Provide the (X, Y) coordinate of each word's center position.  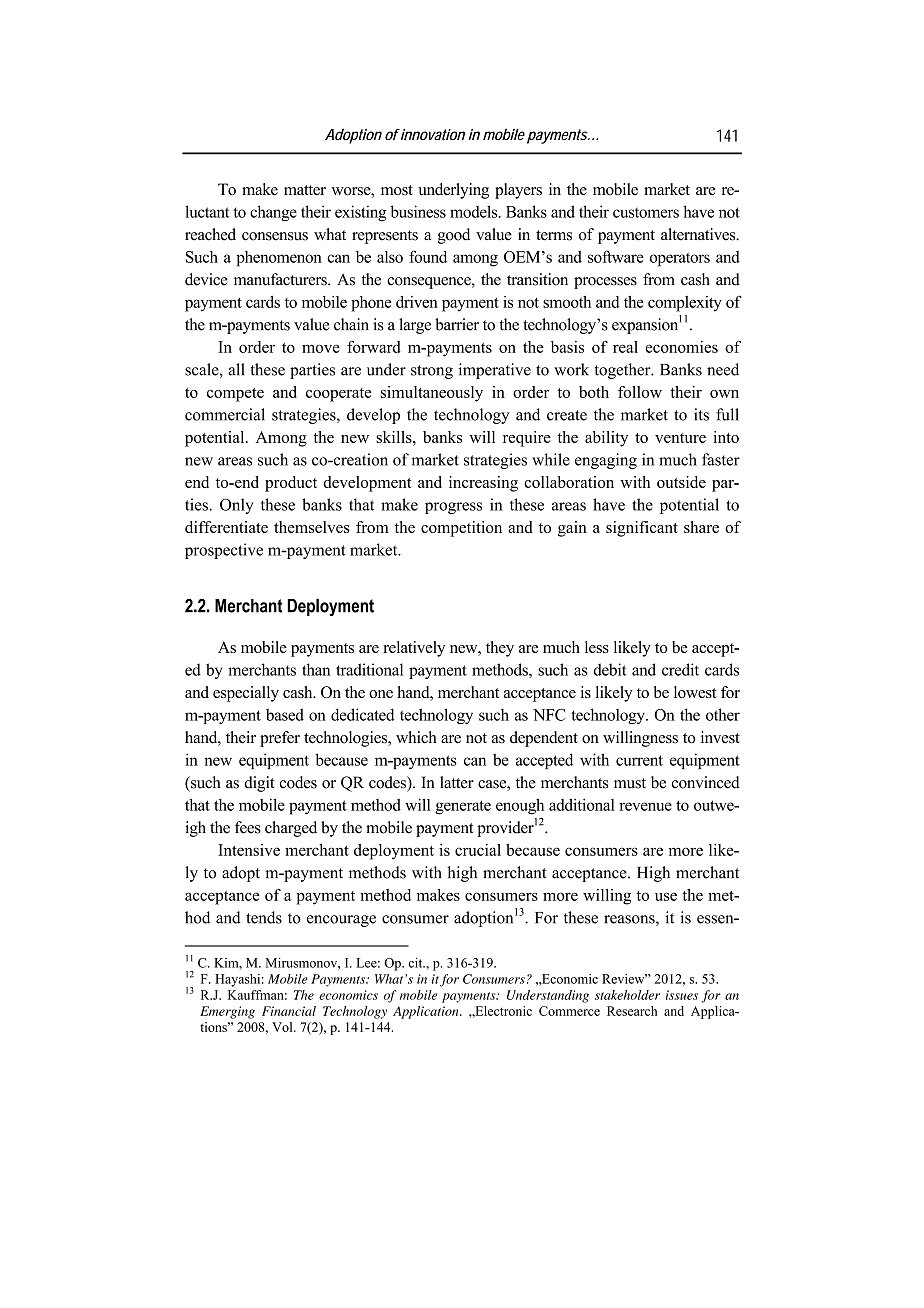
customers (646, 213)
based (285, 714)
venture (680, 438)
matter (305, 190)
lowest (695, 692)
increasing (483, 484)
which (416, 737)
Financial (289, 1011)
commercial (225, 414)
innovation (432, 134)
